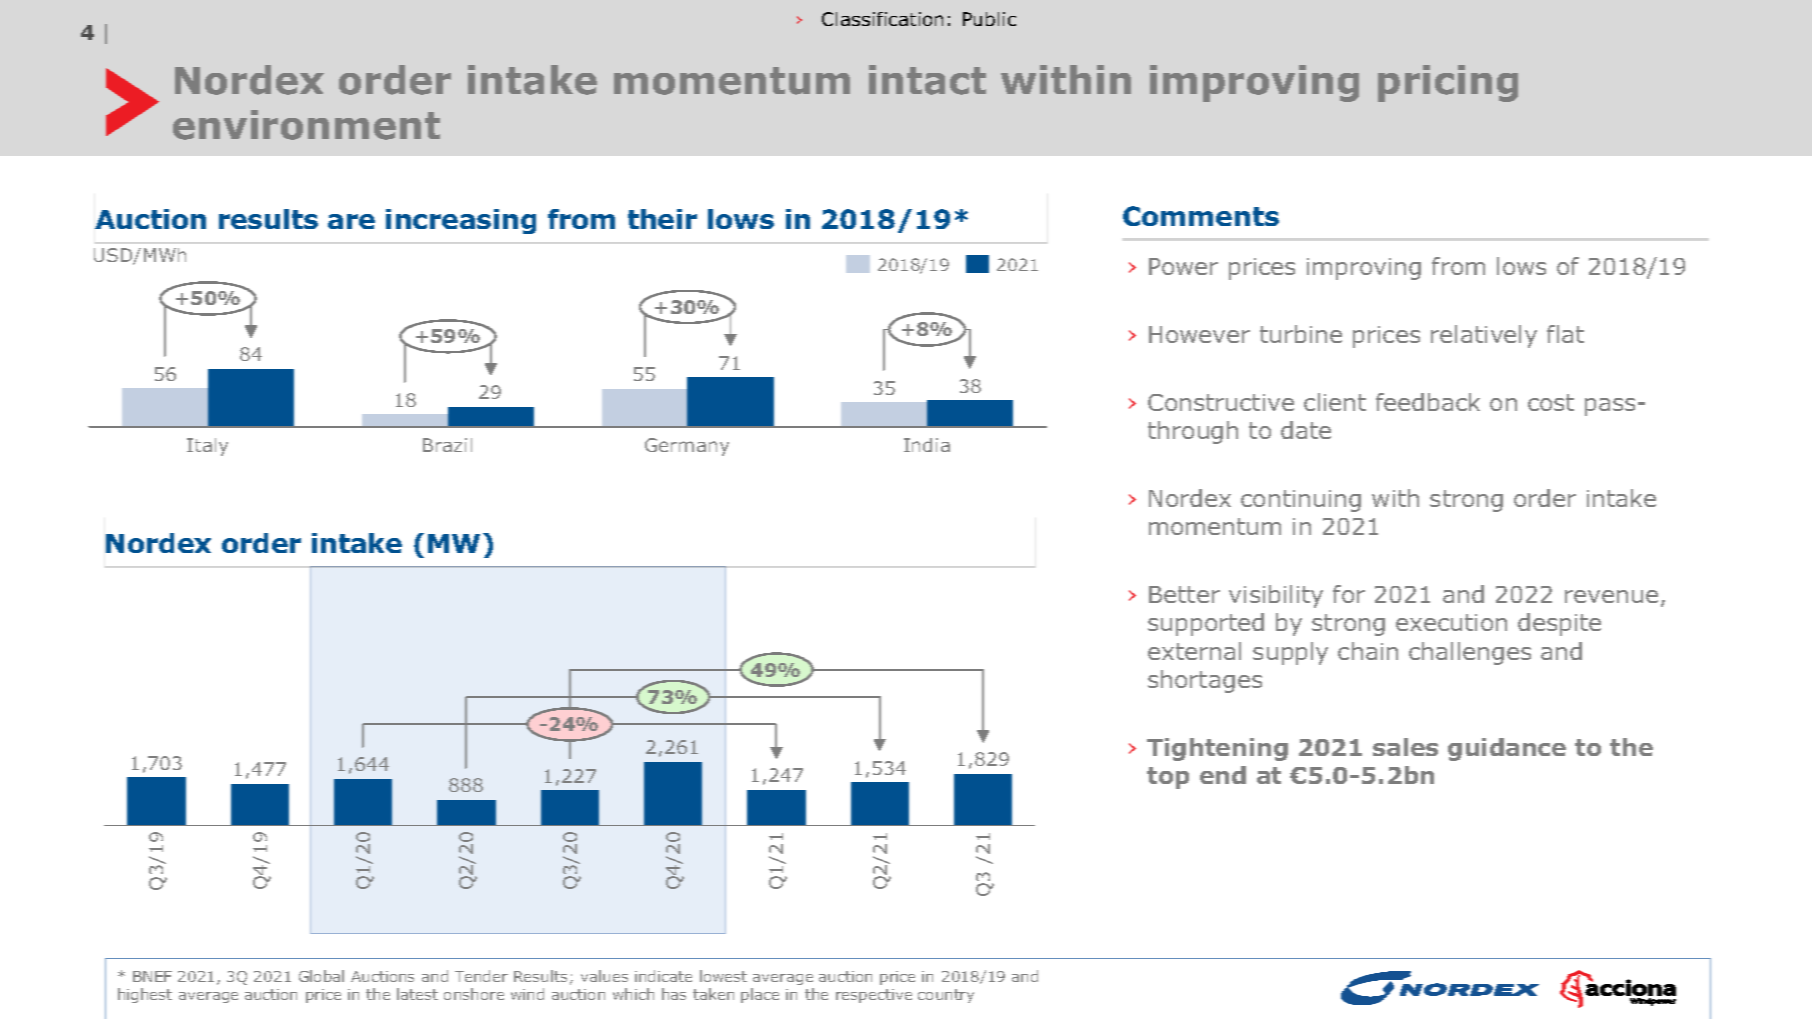 The image size is (1812, 1019). What do you see at coordinates (882, 19) in the image?
I see `Classification` at bounding box center [882, 19].
